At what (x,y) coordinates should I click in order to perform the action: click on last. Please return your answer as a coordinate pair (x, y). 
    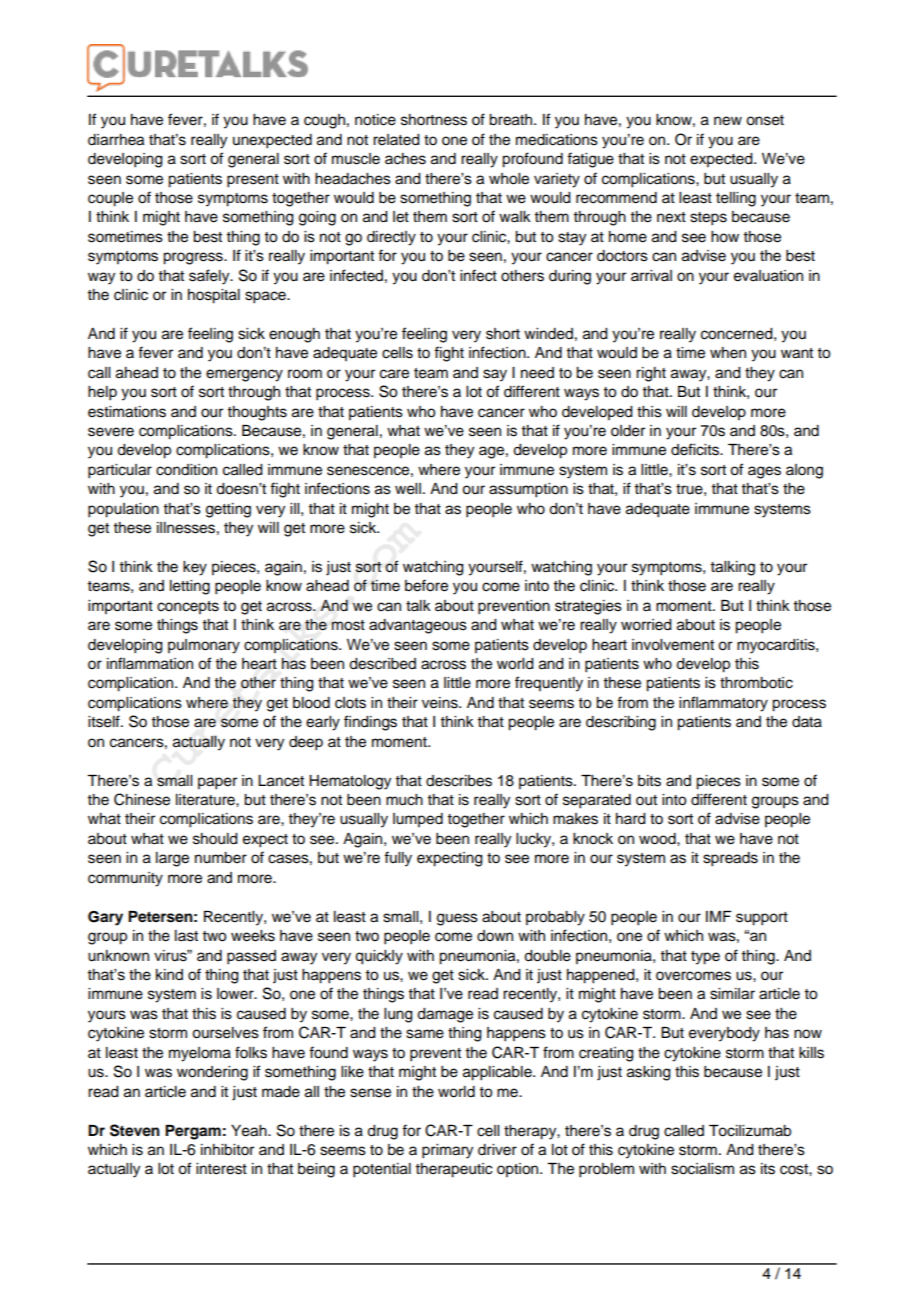
    Looking at the image, I should click on (186, 936).
